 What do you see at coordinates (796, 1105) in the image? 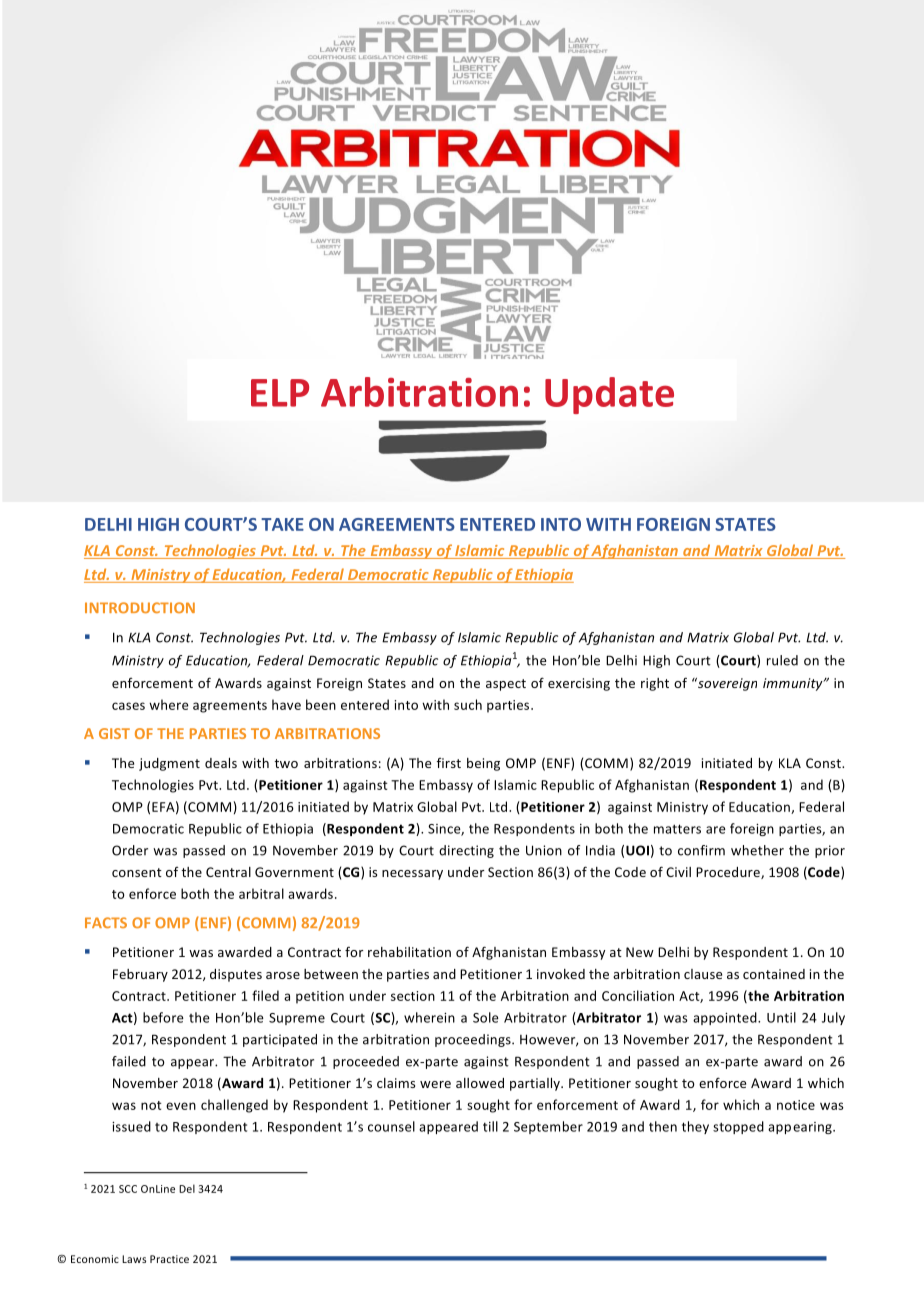
I see `notice` at bounding box center [796, 1105].
